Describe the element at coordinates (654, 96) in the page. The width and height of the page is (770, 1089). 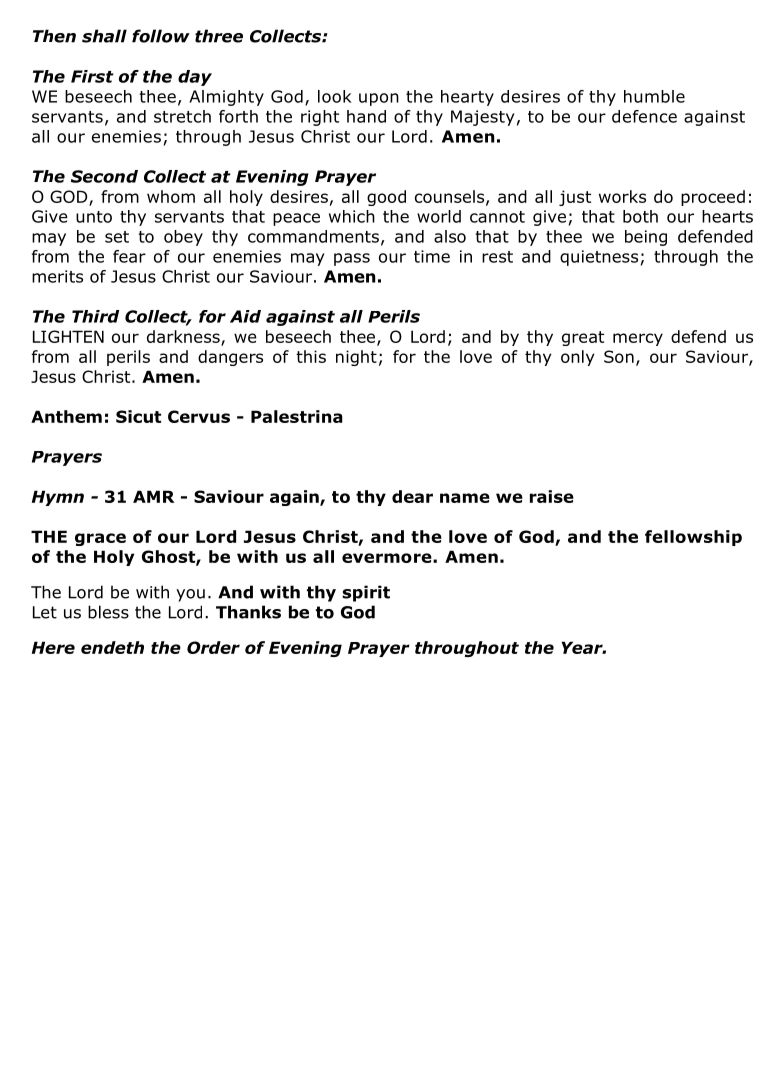
I see `humble` at that location.
